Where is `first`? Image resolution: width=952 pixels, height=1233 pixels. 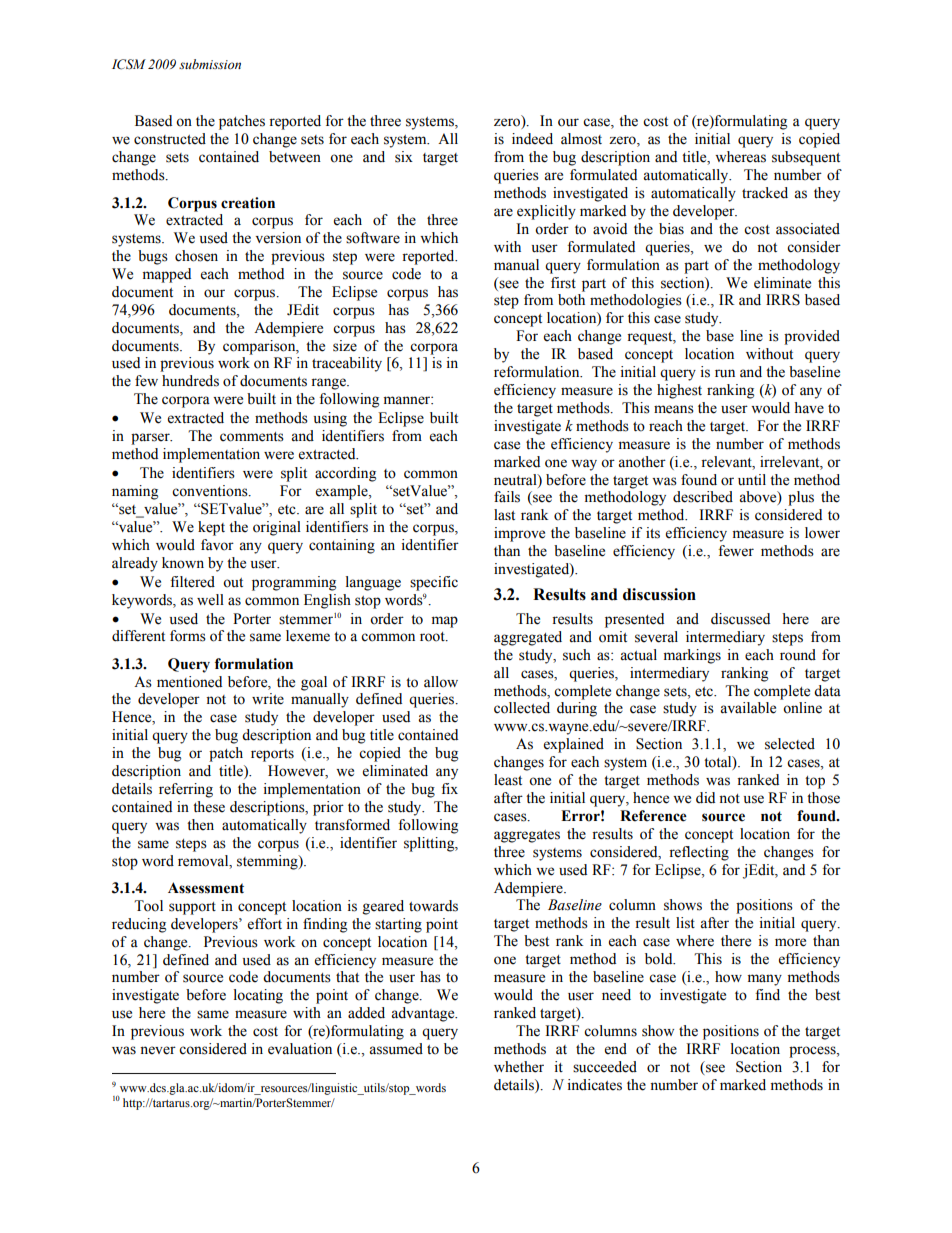 first is located at coordinates (563, 283).
